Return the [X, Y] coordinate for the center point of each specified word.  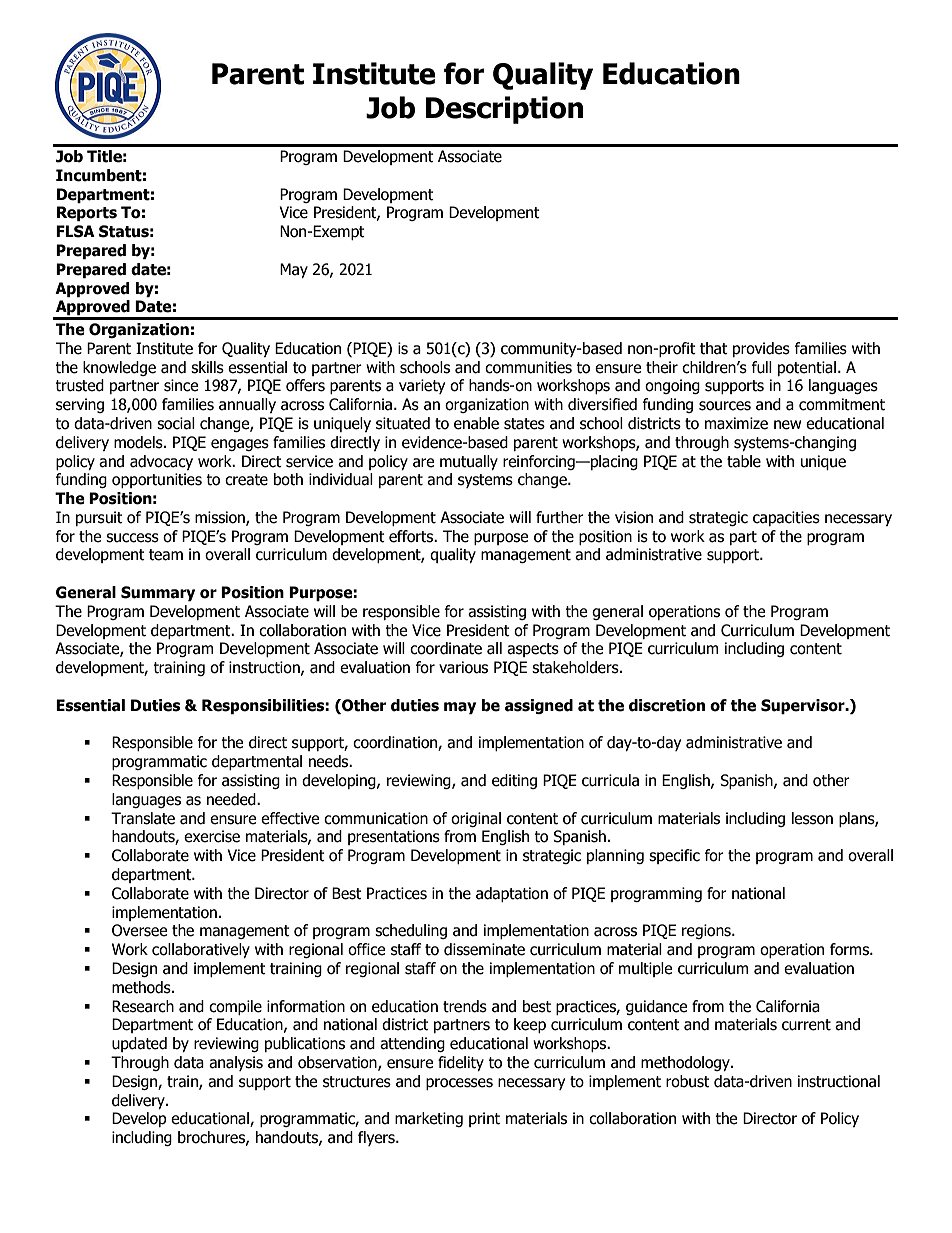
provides [761, 349]
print [484, 1119]
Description [504, 110]
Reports [87, 213]
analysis [236, 1063]
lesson [812, 818]
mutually [469, 462]
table [744, 461]
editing [514, 781]
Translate [143, 818]
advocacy [161, 462]
